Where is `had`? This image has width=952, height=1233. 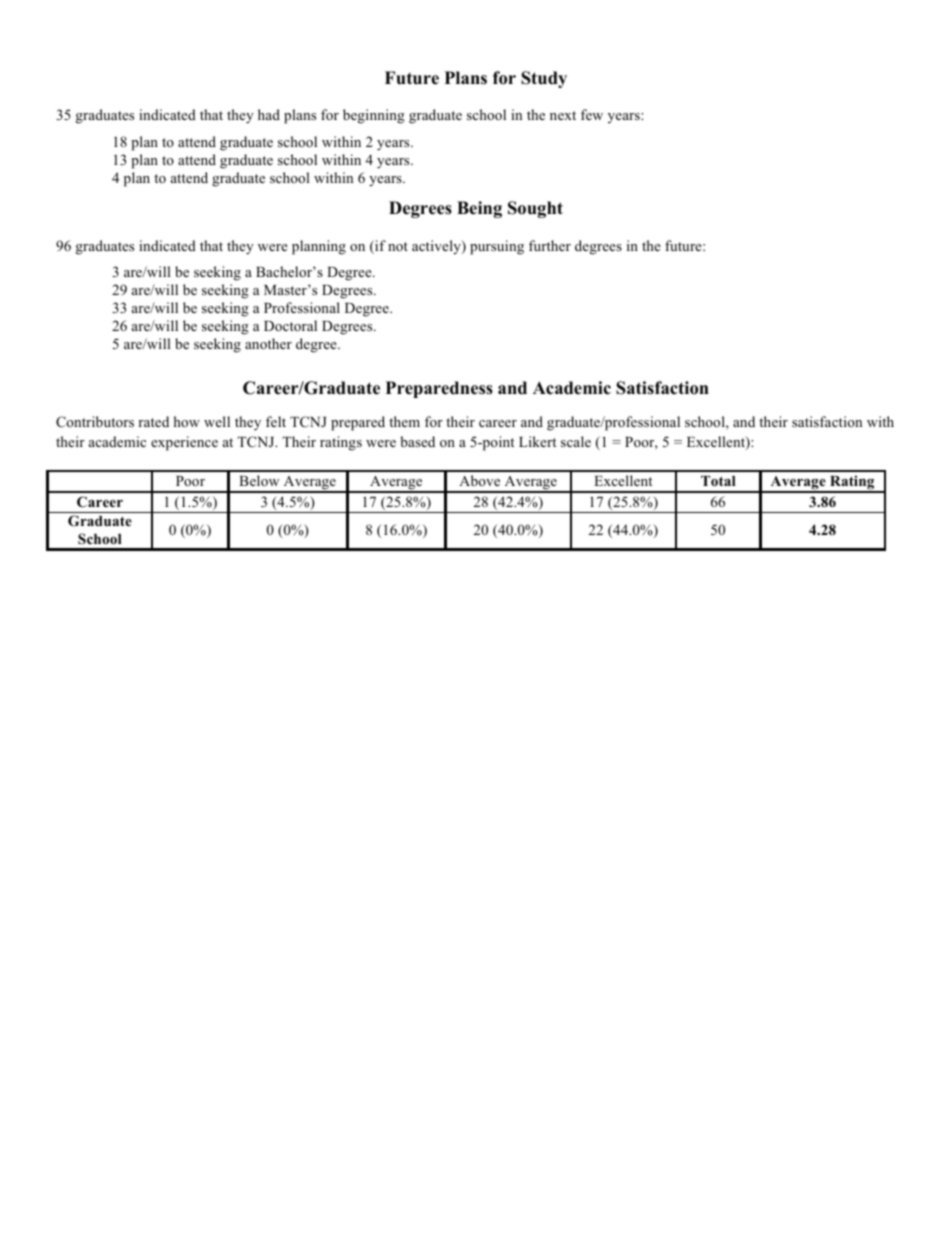 had is located at coordinates (269, 114).
